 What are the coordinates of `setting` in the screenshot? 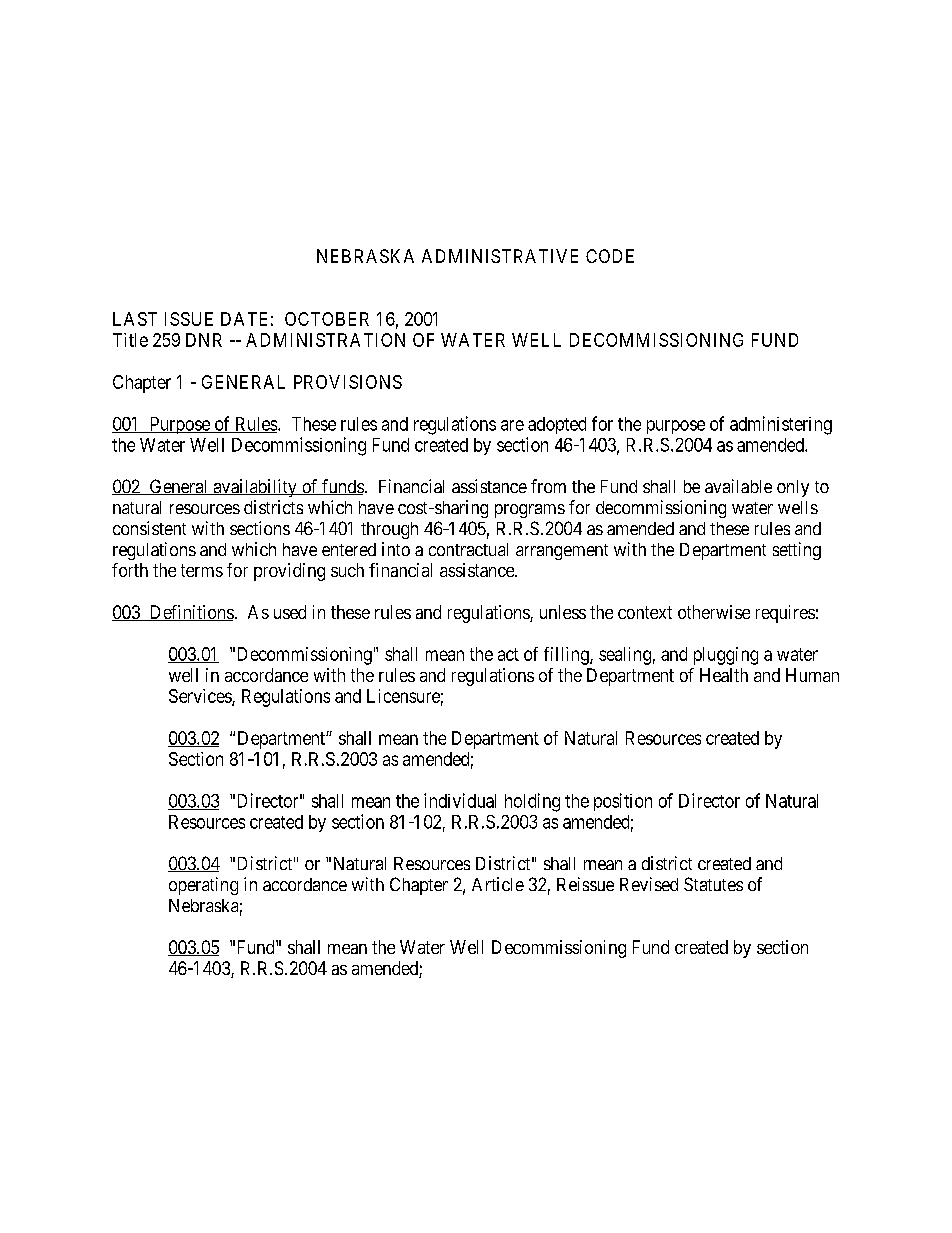 It's located at (797, 551).
